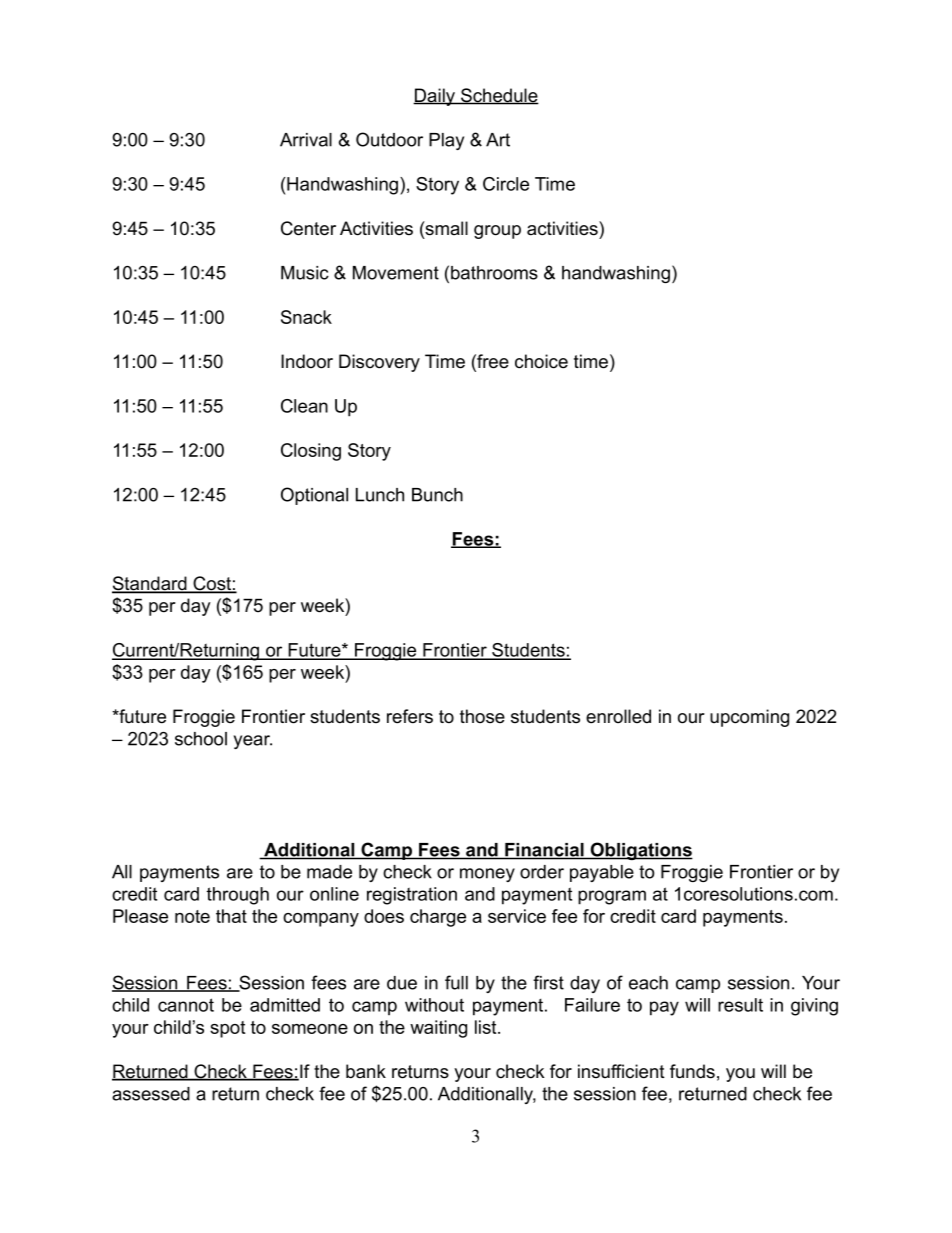  Describe the element at coordinates (482, 716) in the screenshot. I see `those` at that location.
